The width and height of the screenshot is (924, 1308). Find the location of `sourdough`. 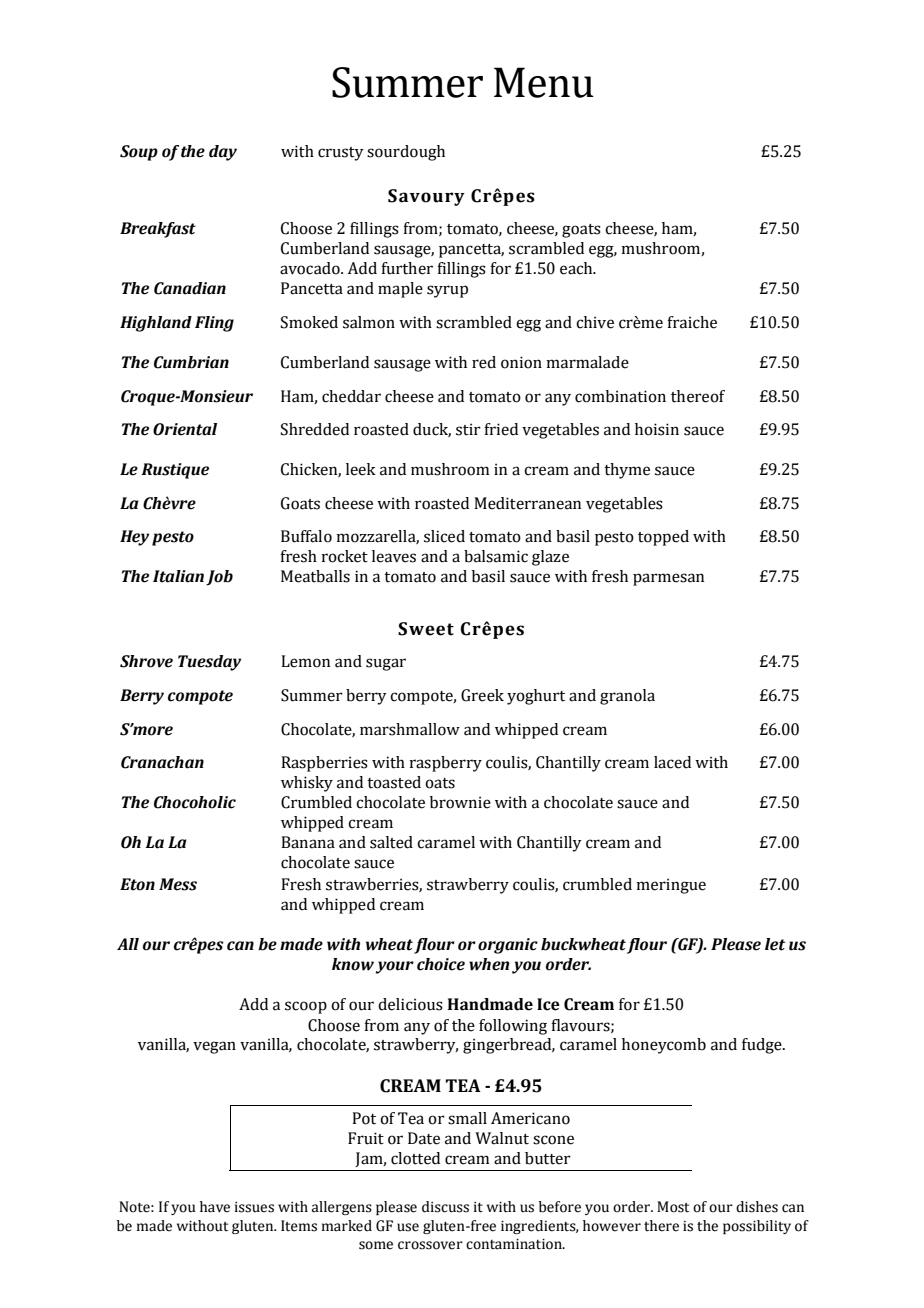

sourdough is located at coordinates (406, 153).
